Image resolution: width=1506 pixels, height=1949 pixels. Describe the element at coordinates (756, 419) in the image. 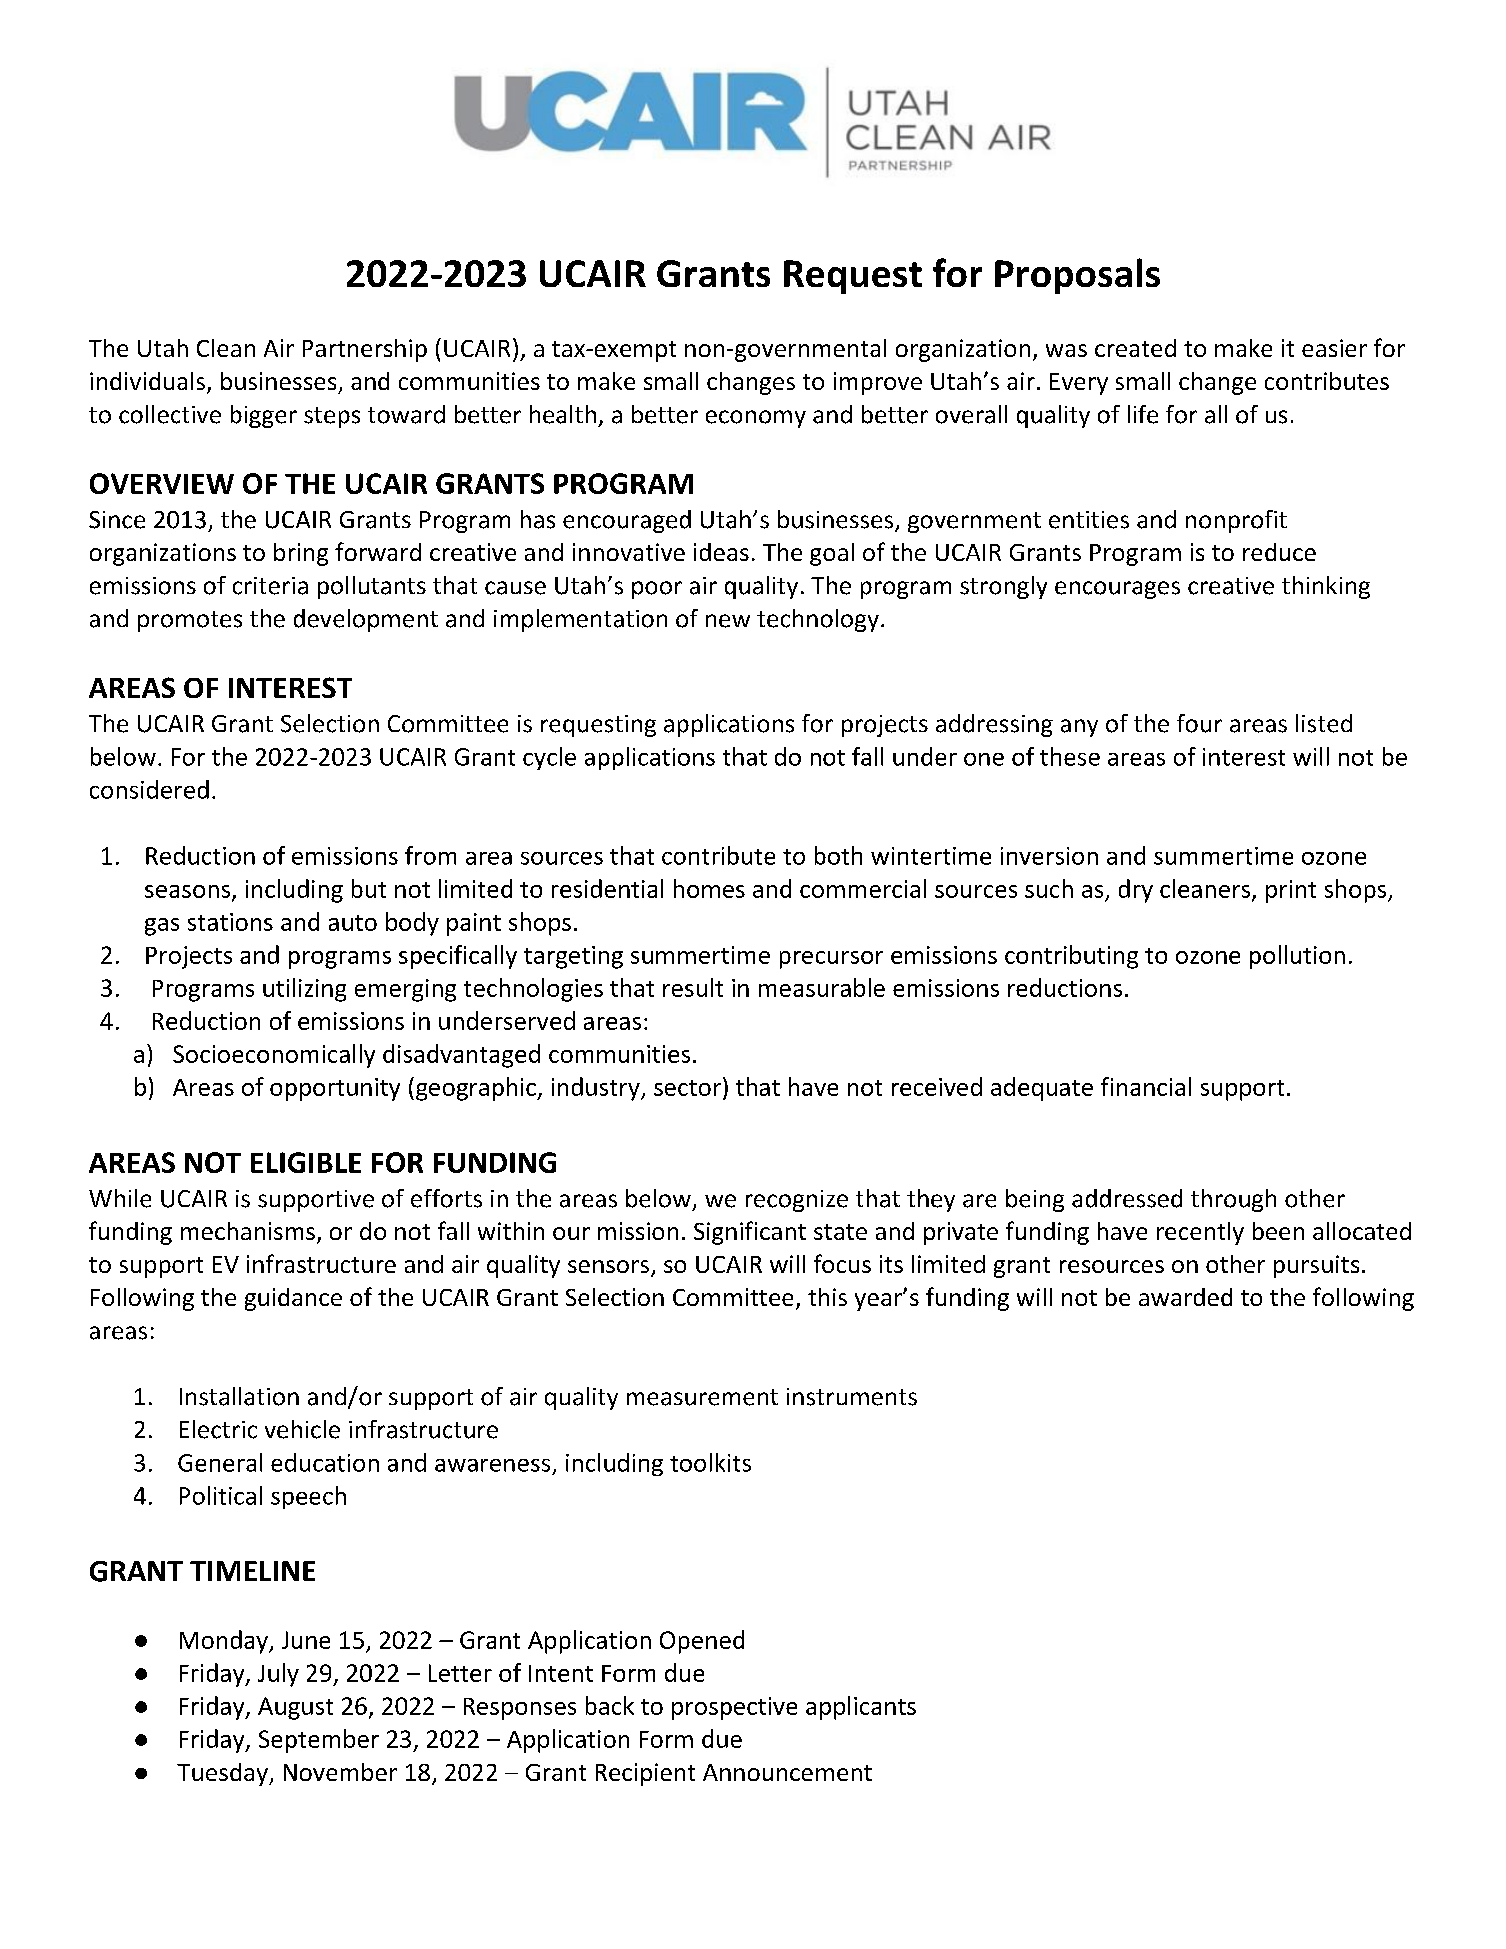

I see `economy` at that location.
